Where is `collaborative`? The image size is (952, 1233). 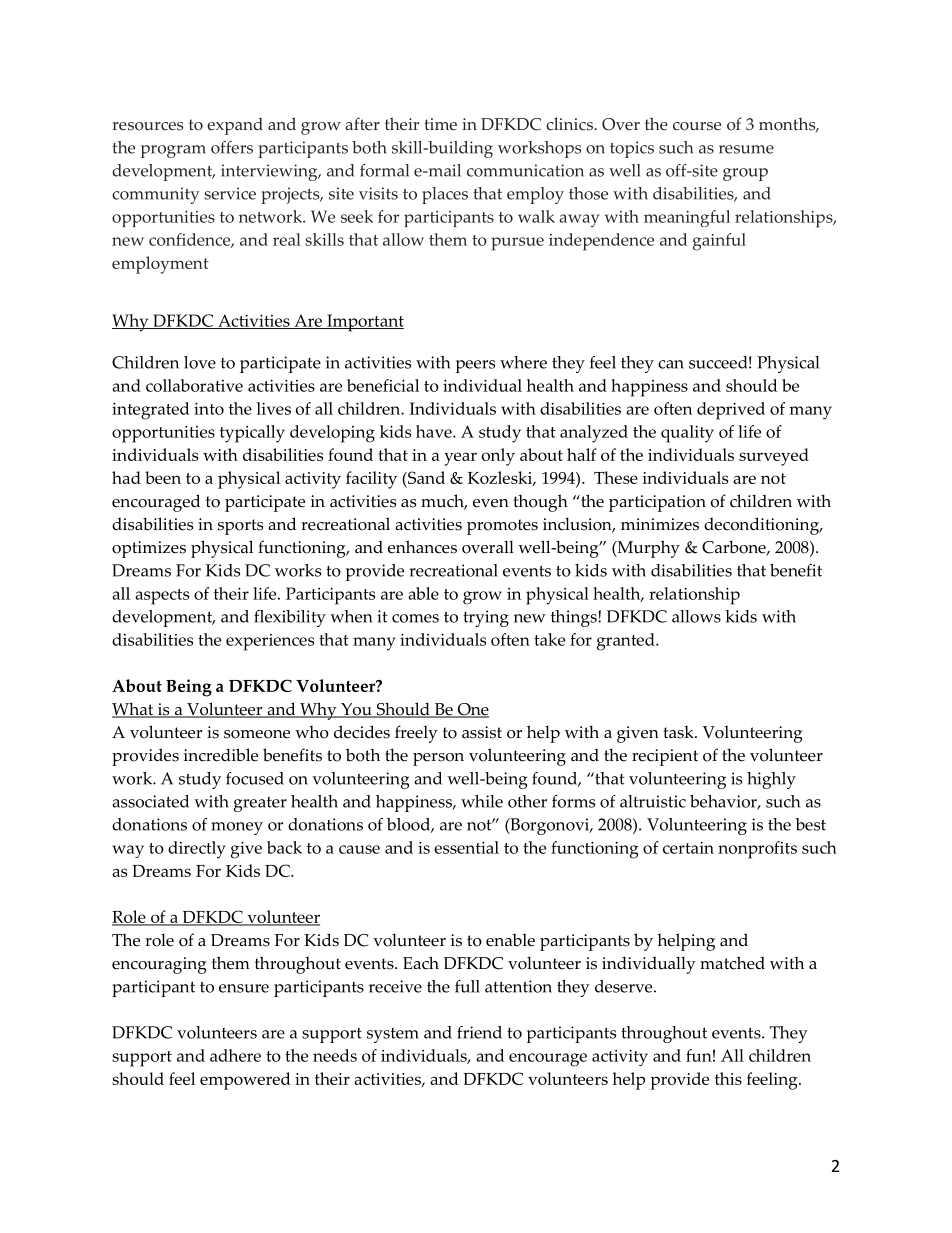
collaborative is located at coordinates (194, 385).
